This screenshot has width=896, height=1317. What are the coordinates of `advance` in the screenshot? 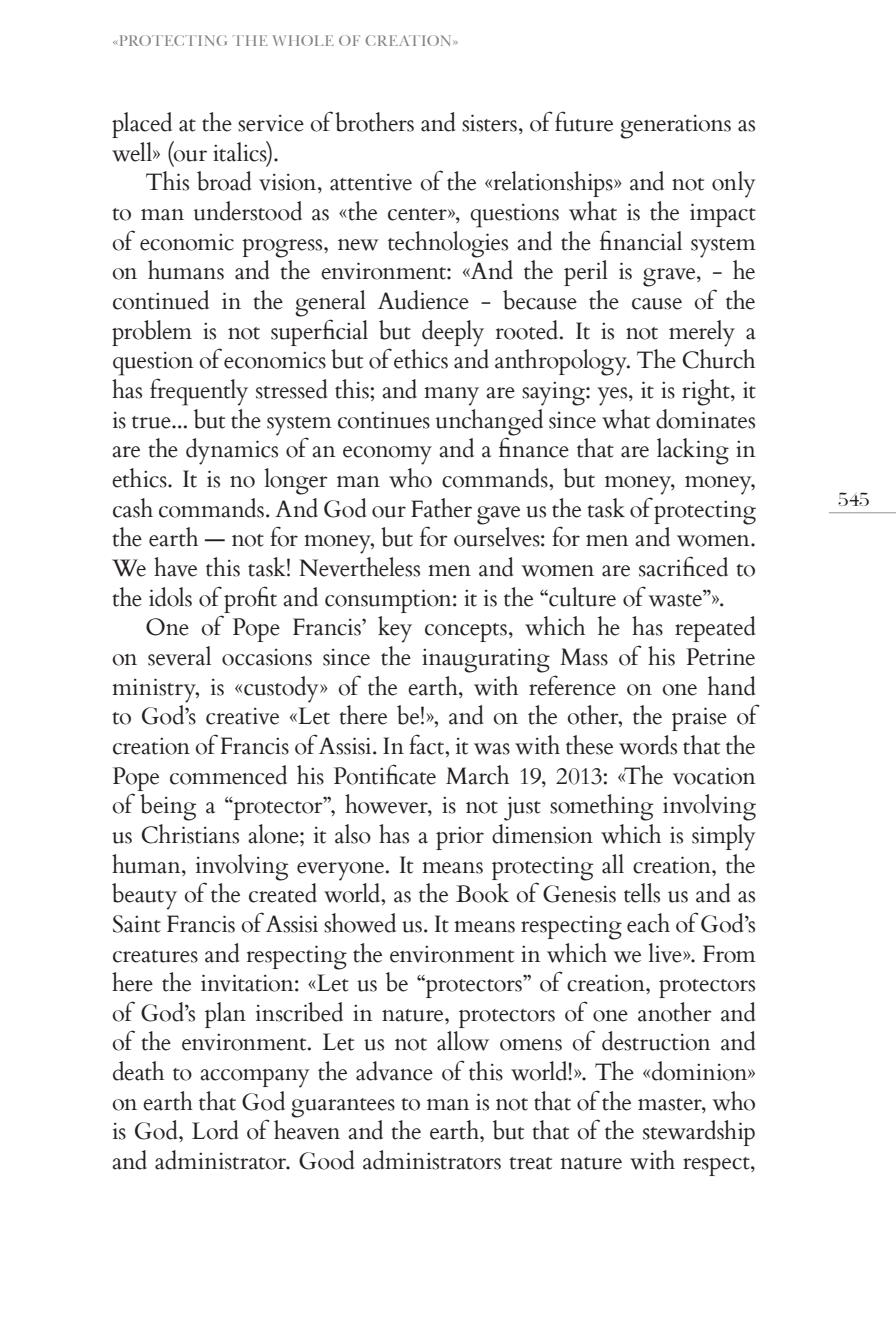 It's located at (394, 1071).
